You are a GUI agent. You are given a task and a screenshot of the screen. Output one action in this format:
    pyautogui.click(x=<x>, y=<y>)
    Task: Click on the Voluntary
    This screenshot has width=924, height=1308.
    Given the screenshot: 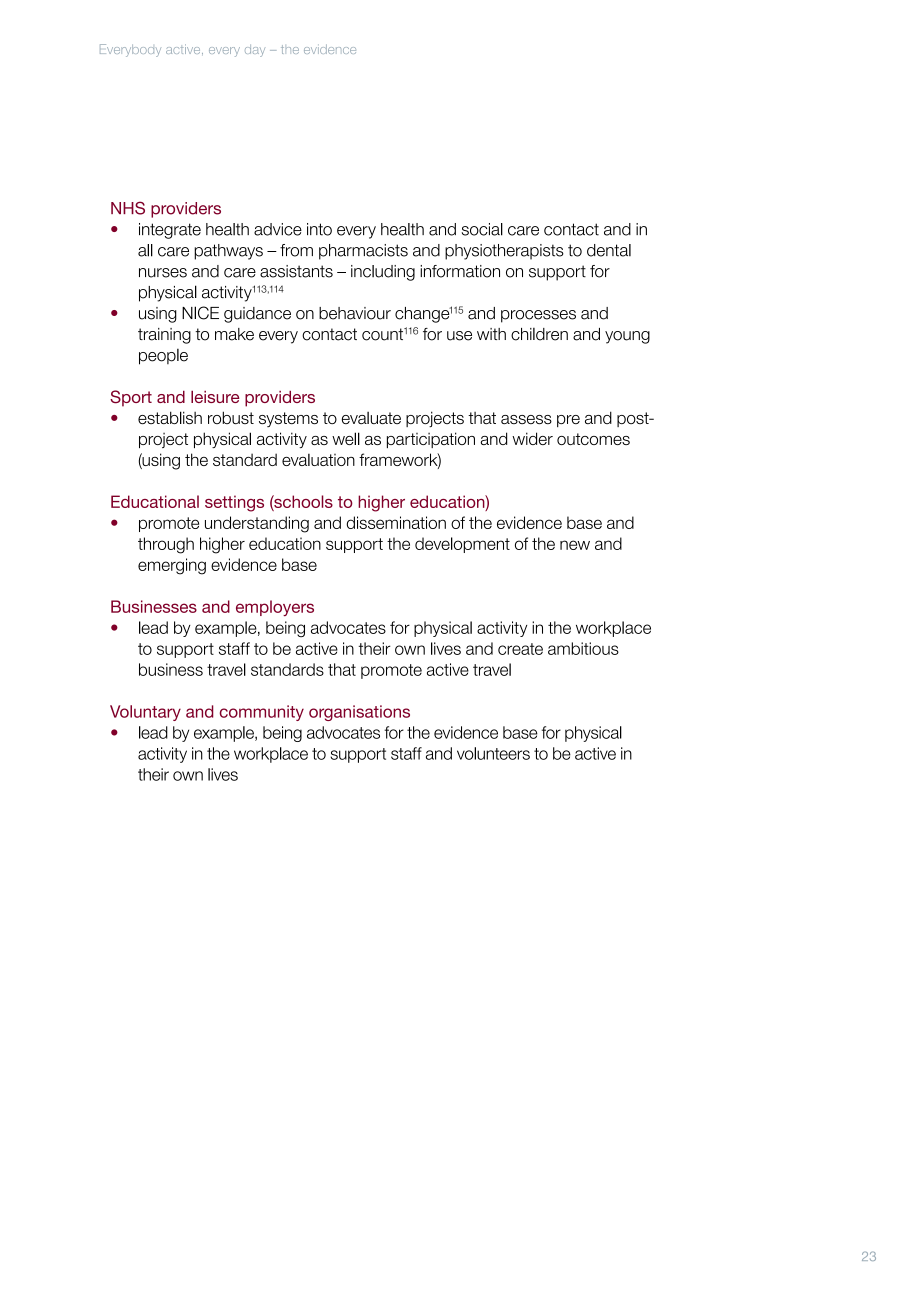 What is the action you would take?
    pyautogui.click(x=145, y=713)
